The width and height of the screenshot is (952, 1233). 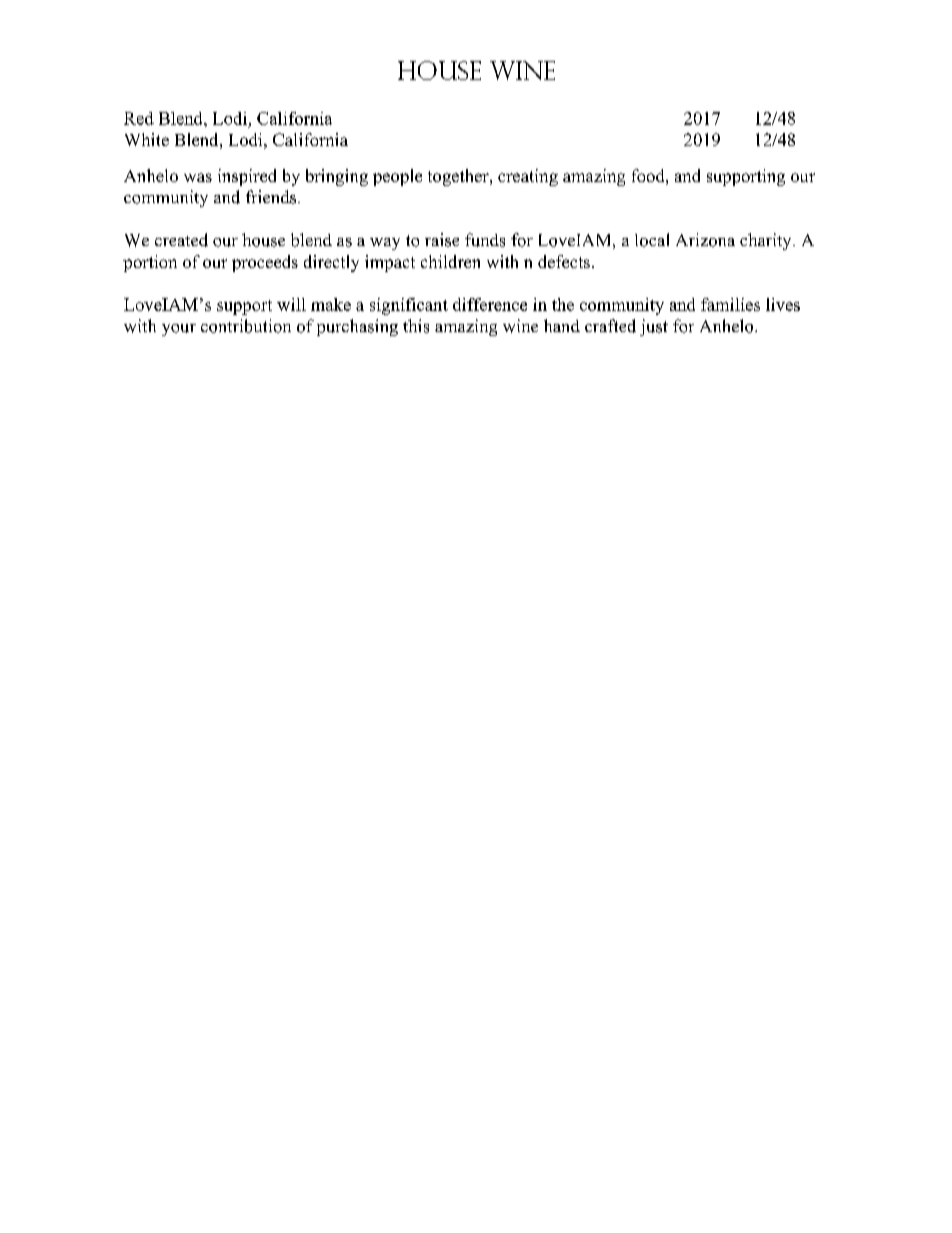 I want to click on Arizona, so click(x=705, y=240).
